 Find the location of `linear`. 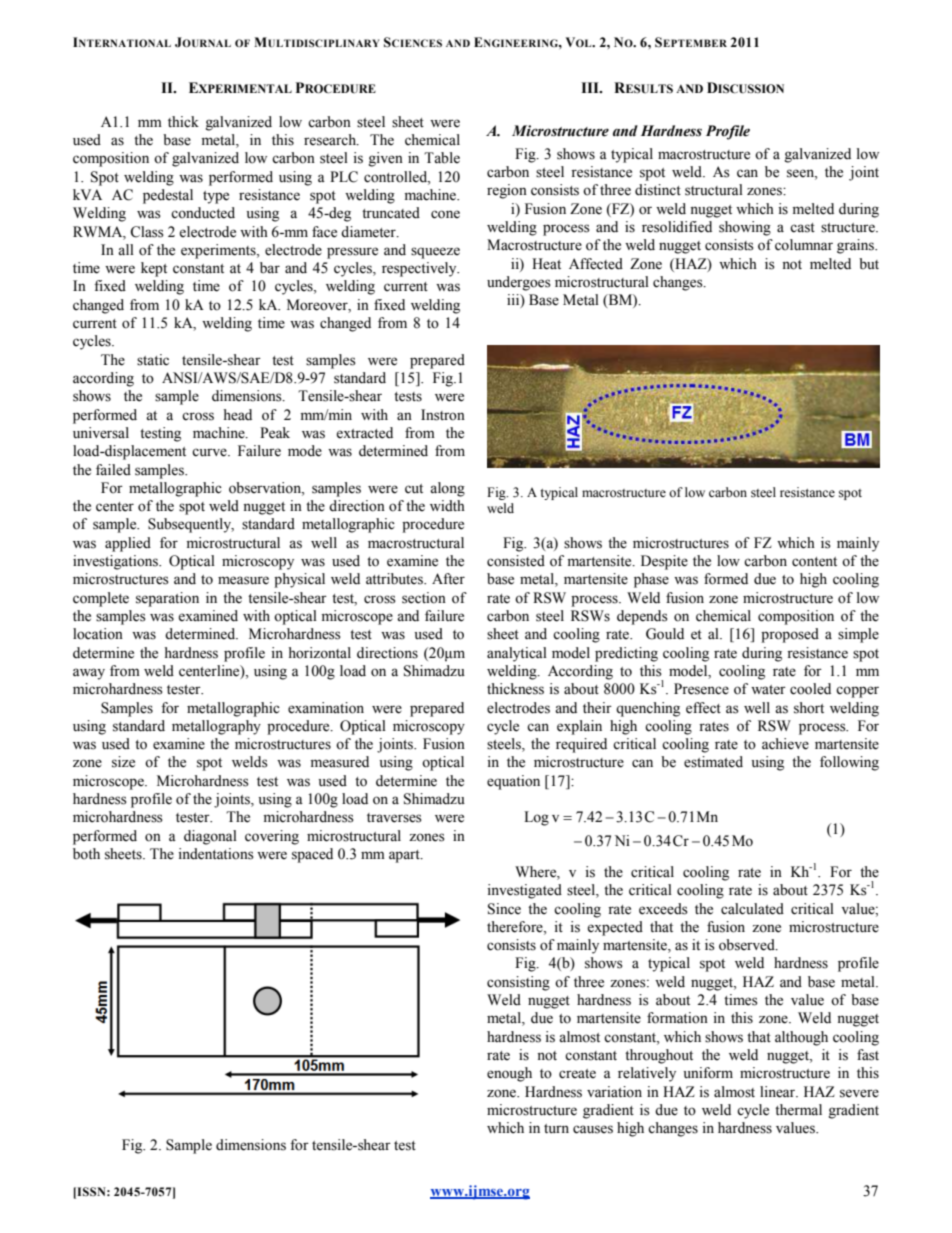

linear is located at coordinates (779, 1092).
